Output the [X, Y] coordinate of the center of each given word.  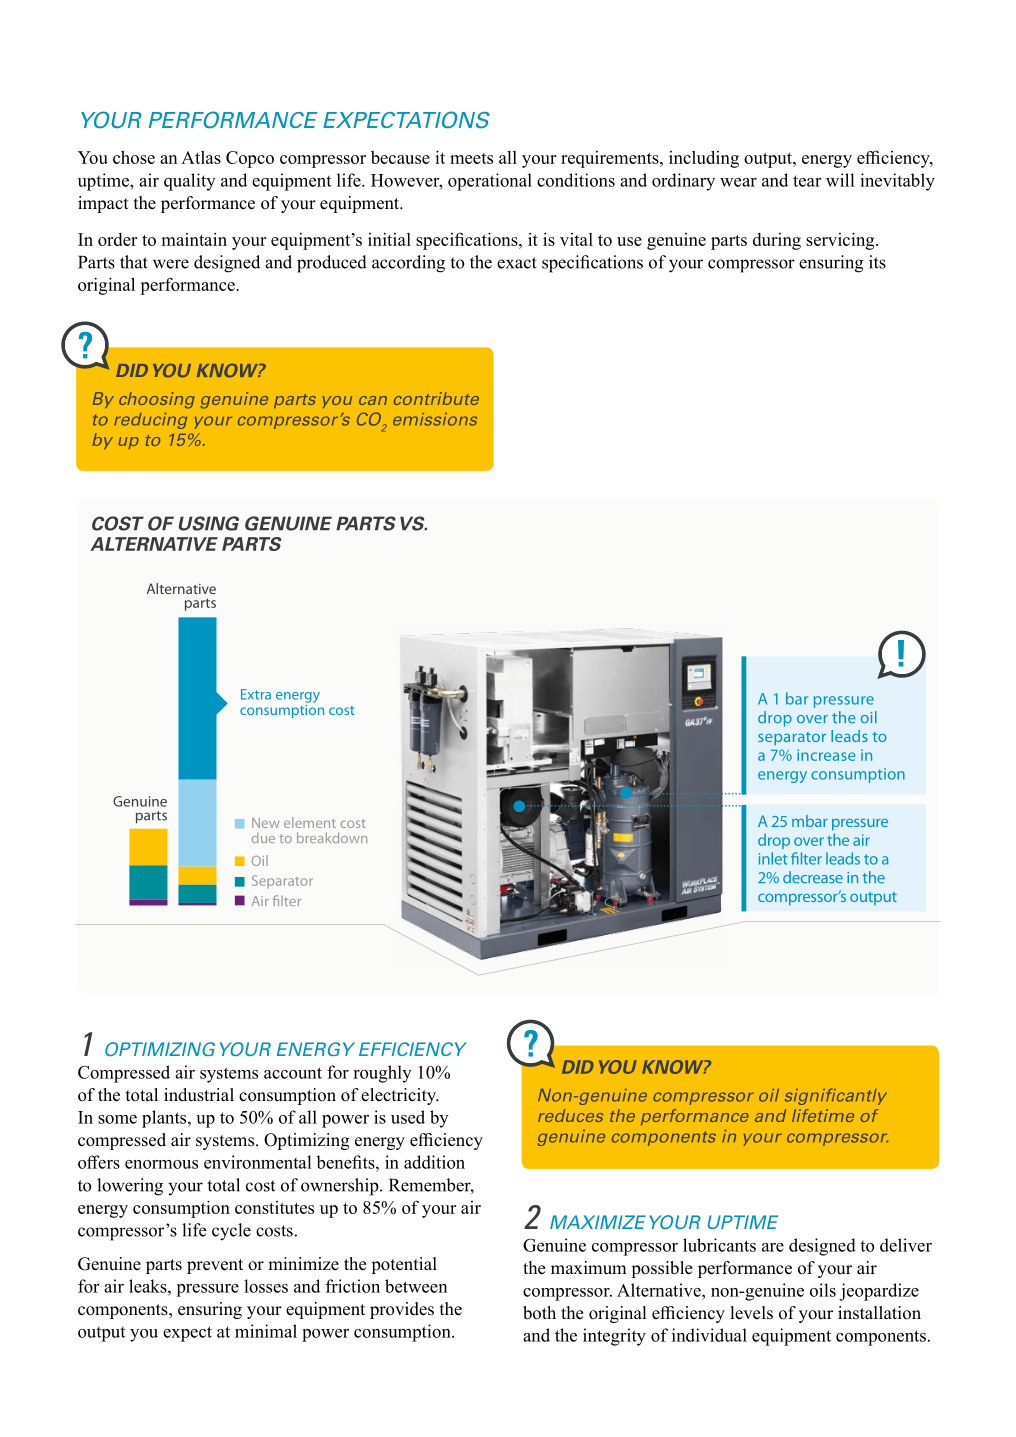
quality [190, 182]
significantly [836, 1096]
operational [490, 182]
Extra [256, 694]
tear [807, 181]
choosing [157, 400]
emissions [435, 419]
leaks [149, 1286]
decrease [813, 877]
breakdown [332, 837]
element [310, 822]
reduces [570, 1115]
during [777, 241]
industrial [199, 1095]
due [263, 837]
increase [826, 755]
